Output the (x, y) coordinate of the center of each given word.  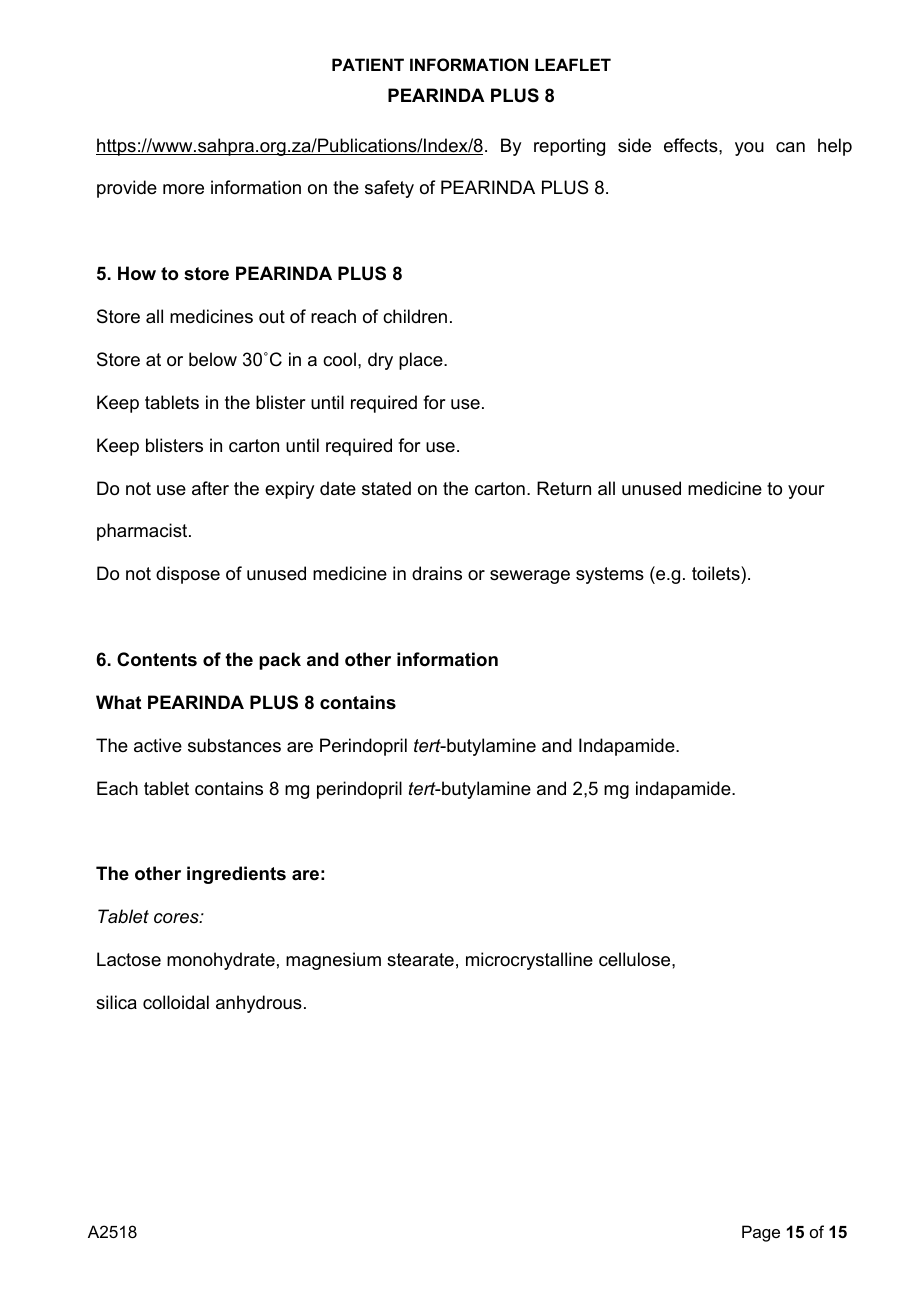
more (183, 189)
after (210, 488)
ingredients (236, 875)
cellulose (636, 959)
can (790, 147)
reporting (569, 147)
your (806, 492)
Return (564, 488)
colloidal (176, 1002)
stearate (420, 960)
